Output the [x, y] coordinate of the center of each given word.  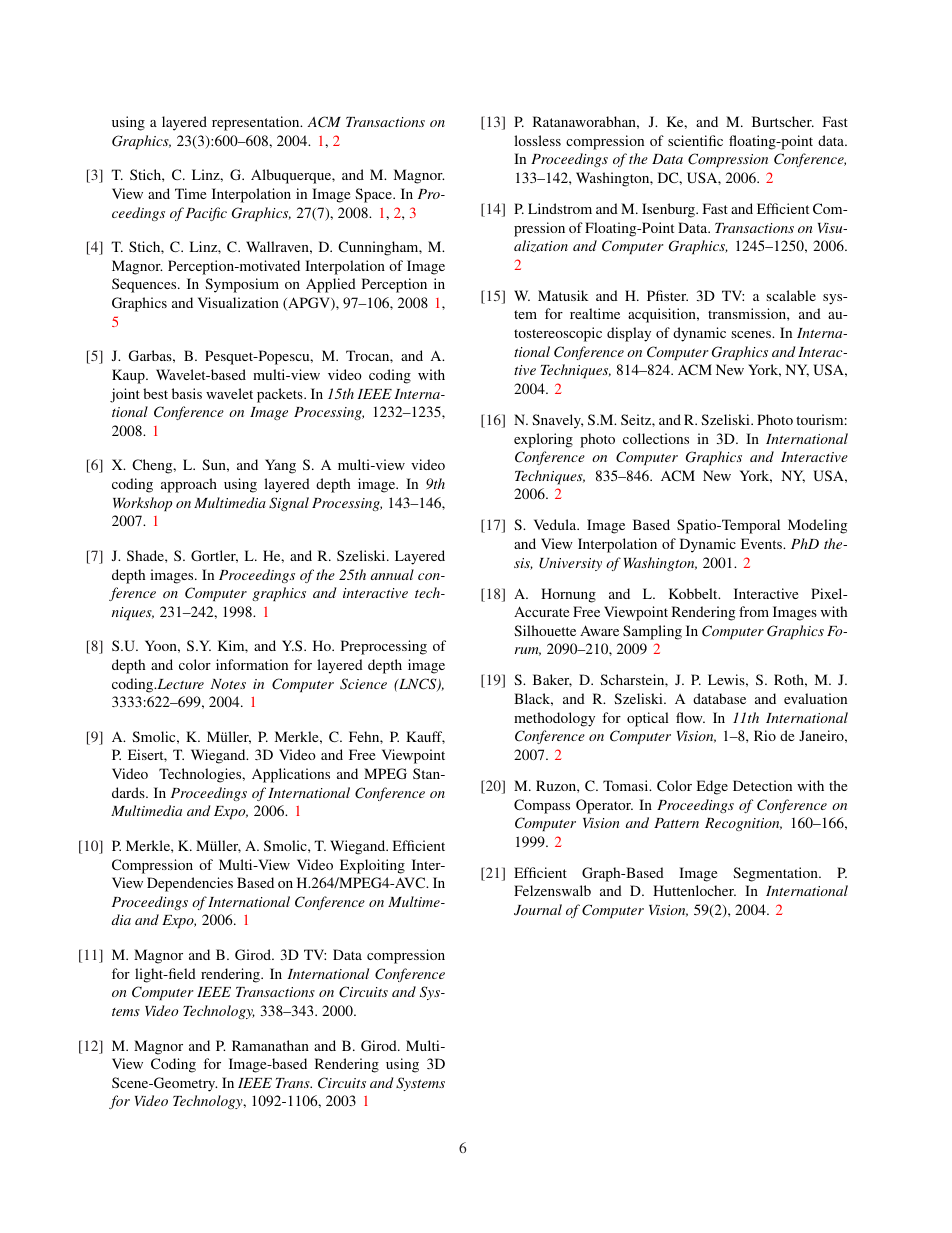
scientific [695, 140]
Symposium [242, 285]
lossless [537, 140]
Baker [552, 680]
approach [189, 485]
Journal [538, 909]
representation [257, 123]
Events [763, 543]
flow [690, 717]
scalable [791, 295]
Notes [228, 684]
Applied [331, 285]
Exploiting [372, 866]
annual [392, 574]
